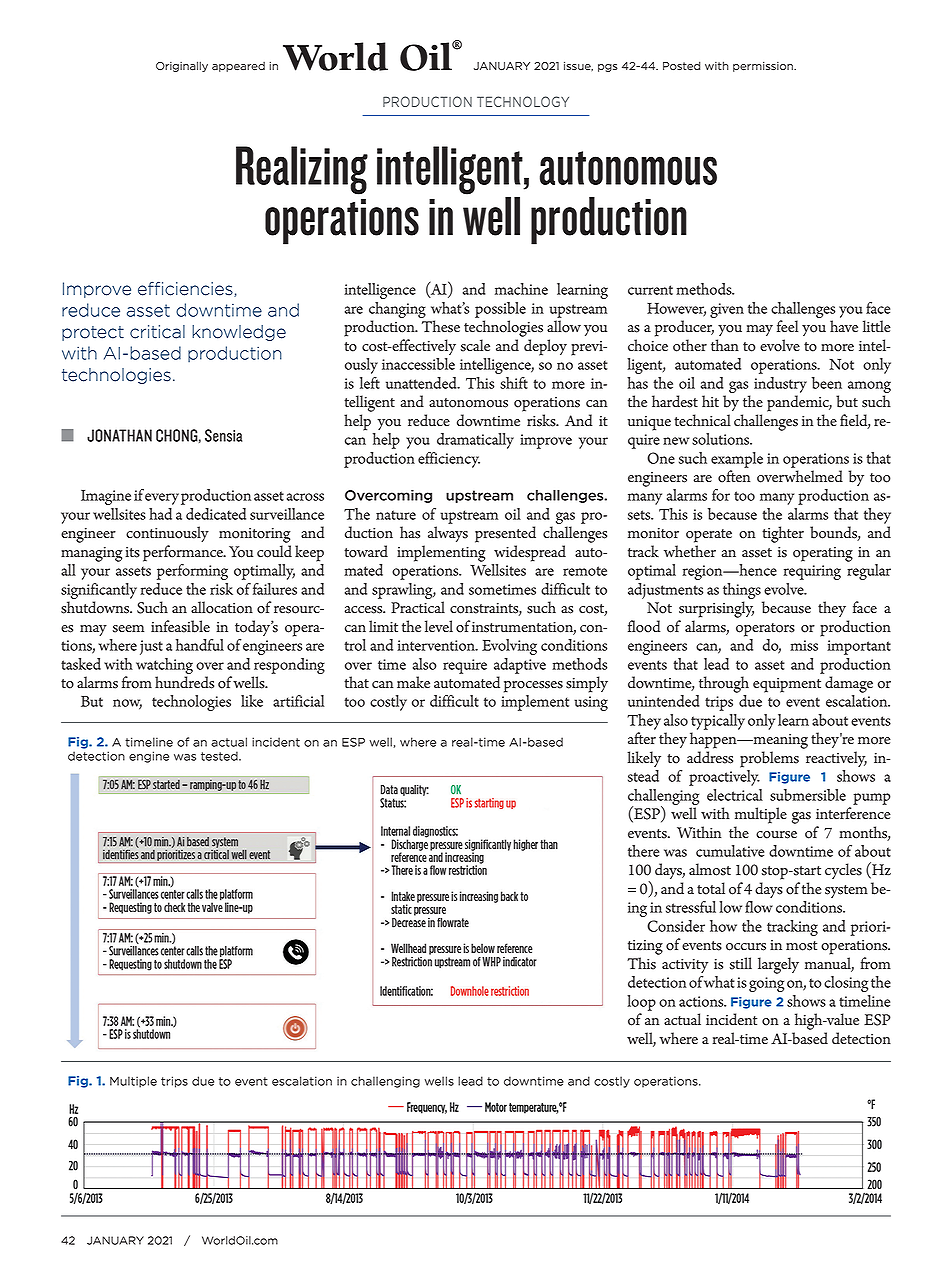 The image size is (952, 1275). Describe the element at coordinates (182, 66) in the image. I see `Originally` at that location.
